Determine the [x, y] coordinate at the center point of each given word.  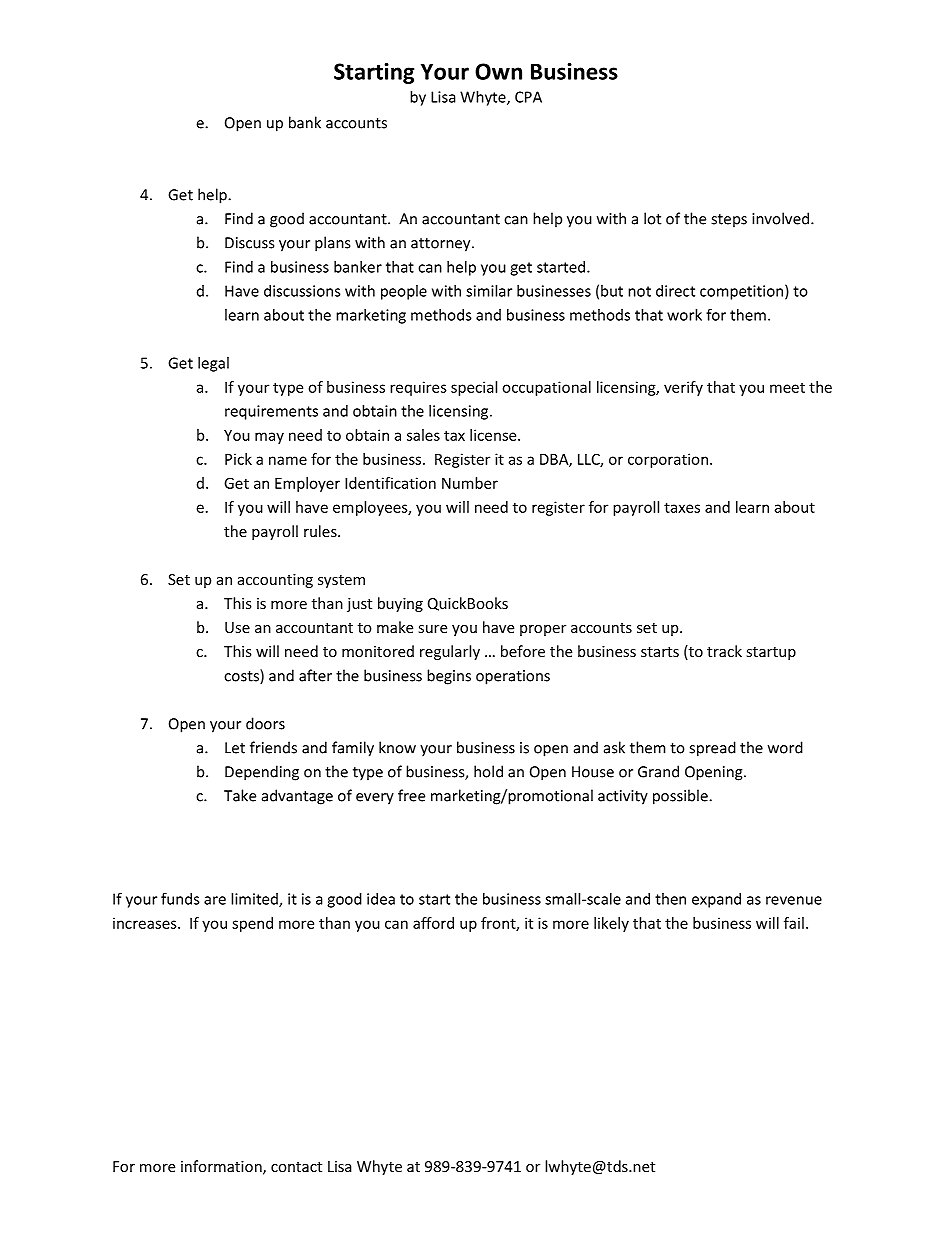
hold [488, 771]
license [494, 435]
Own [498, 71]
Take [240, 795]
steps [729, 221]
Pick [238, 459]
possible [681, 797]
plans [332, 244]
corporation [668, 460]
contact [296, 1167]
